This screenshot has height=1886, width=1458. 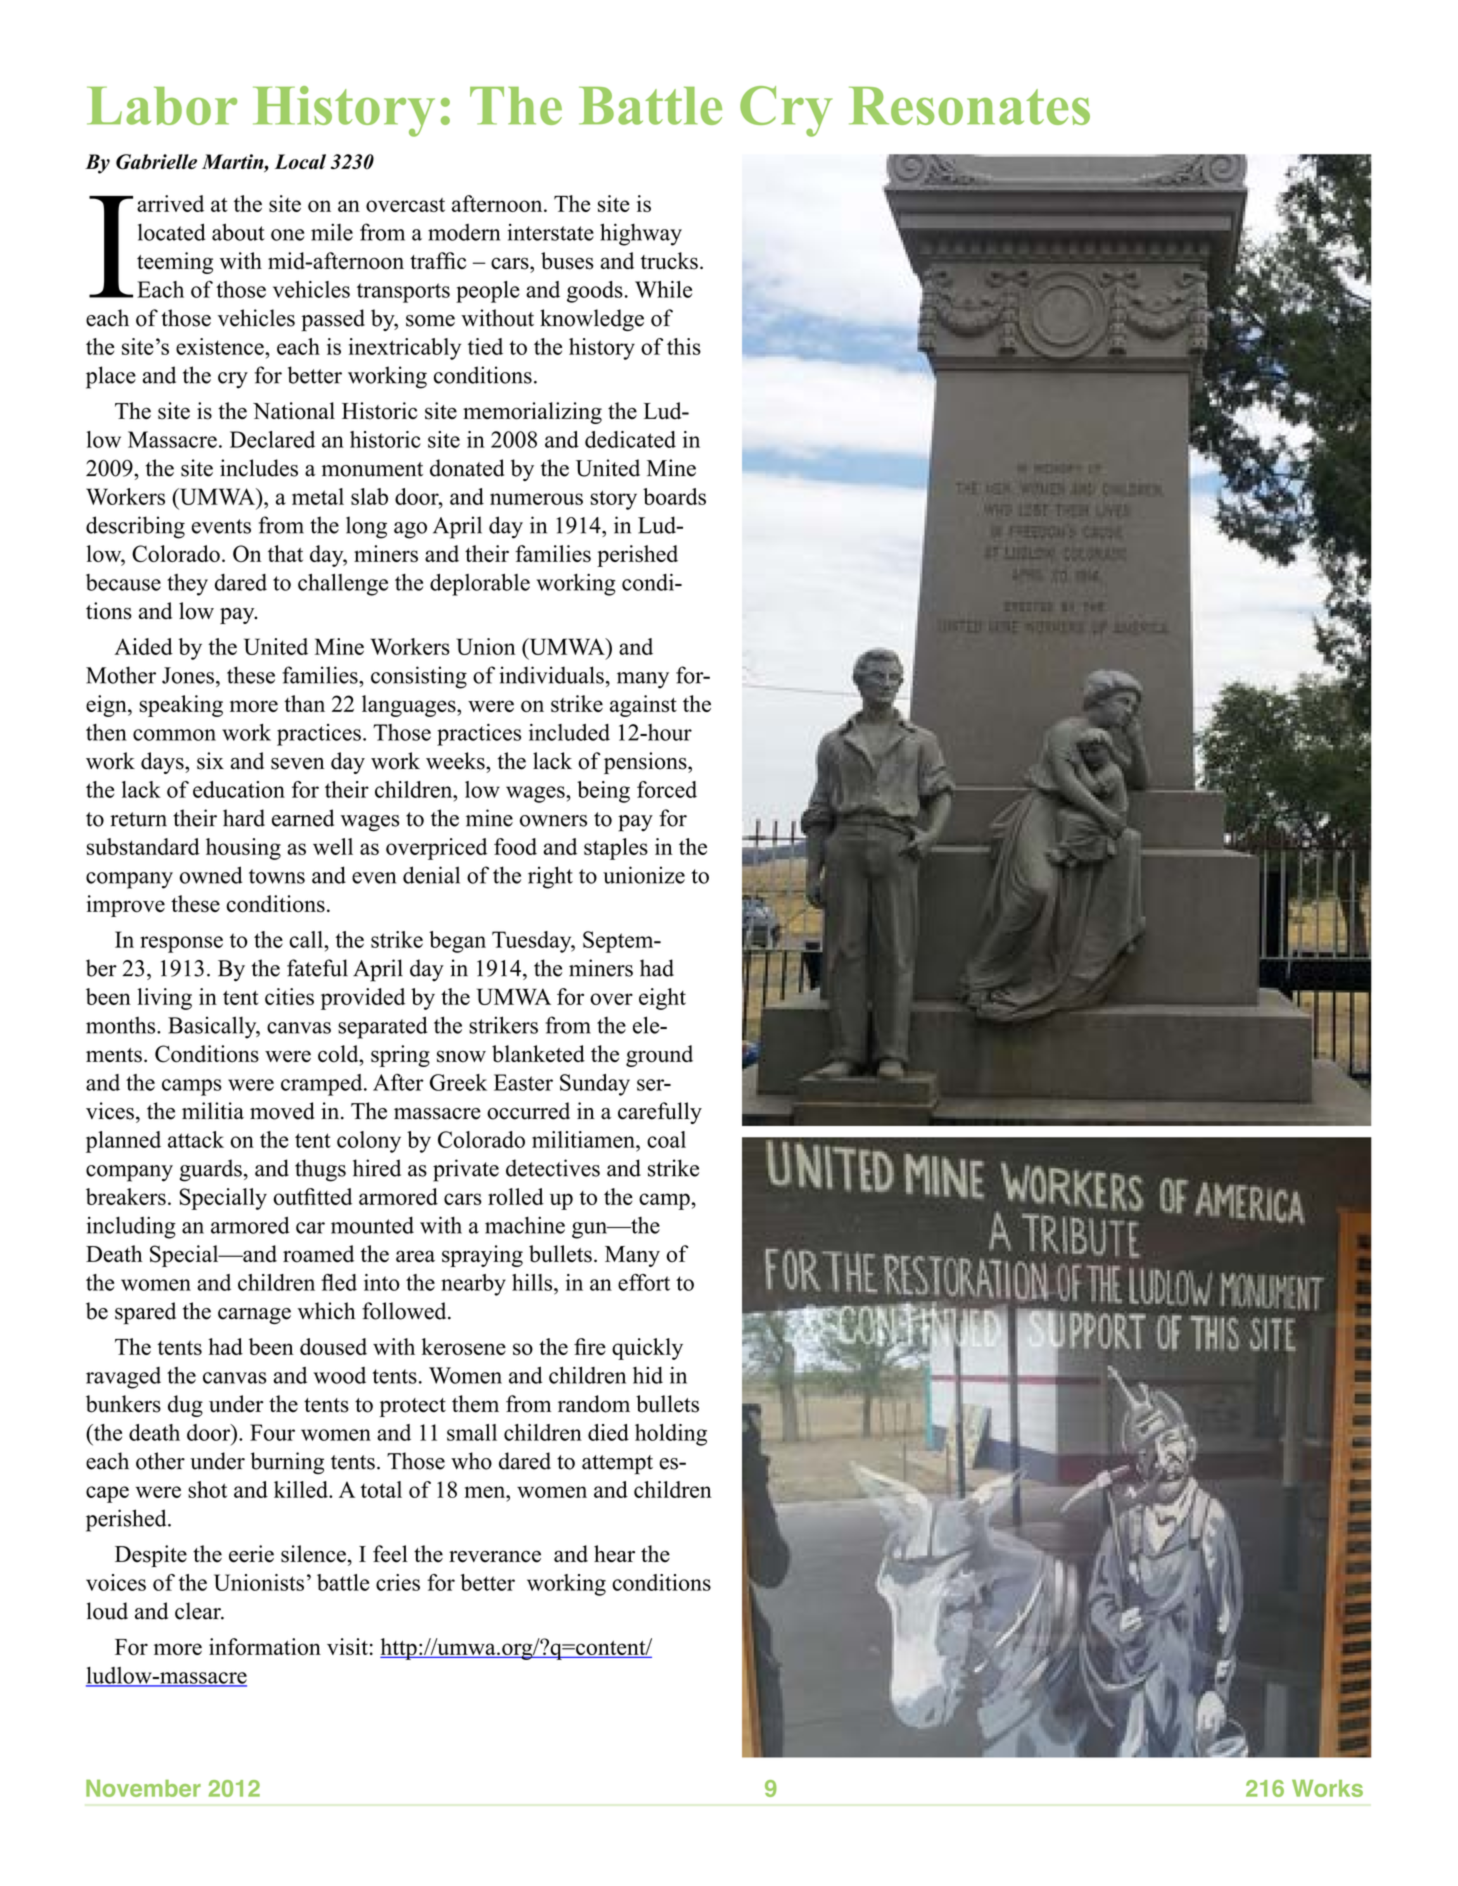 What do you see at coordinates (550, 877) in the screenshot?
I see `right` at bounding box center [550, 877].
